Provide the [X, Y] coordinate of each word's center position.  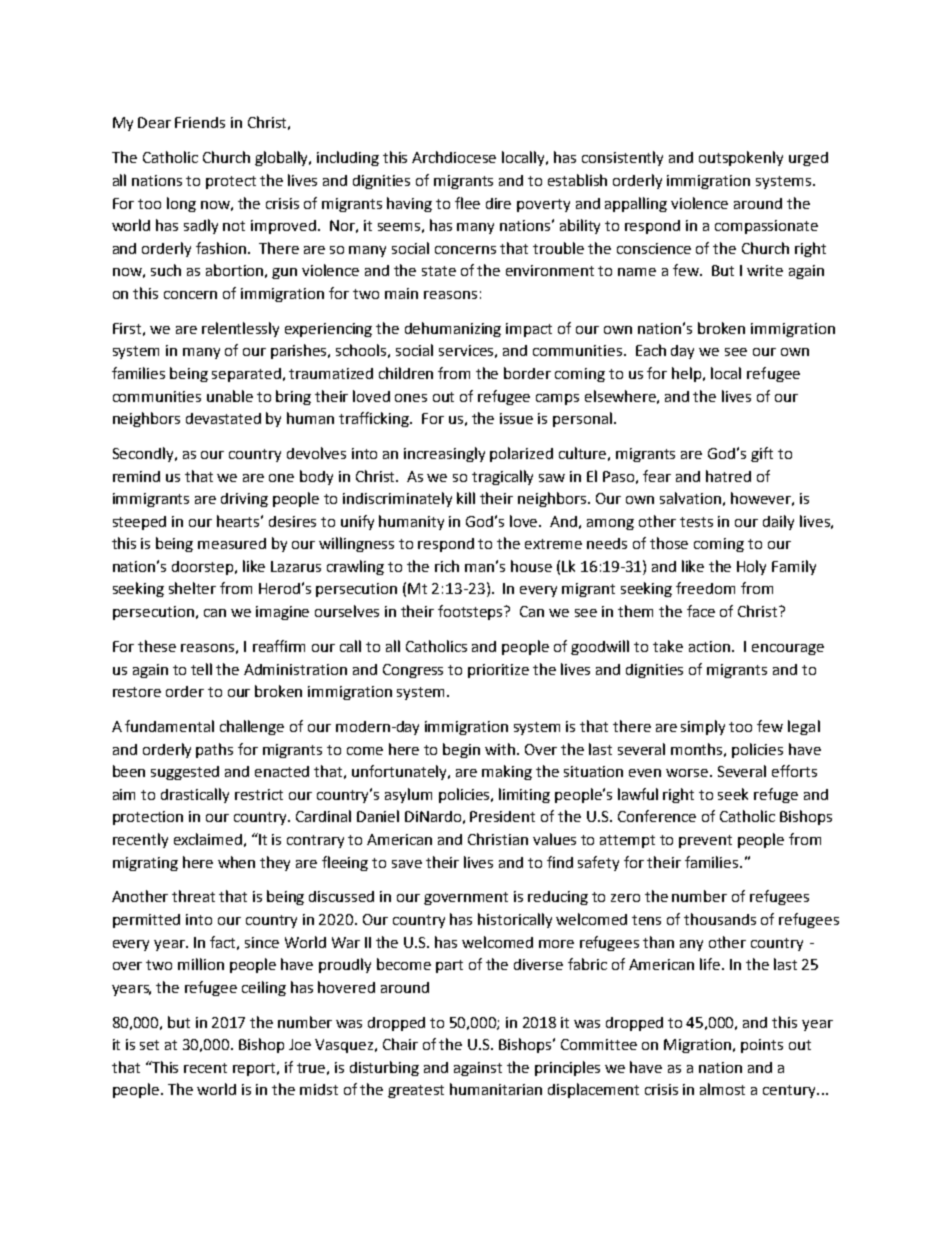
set [149, 1045]
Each [651, 350]
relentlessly [240, 329]
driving [244, 500]
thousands [720, 919]
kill [466, 498]
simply [703, 727]
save [407, 864]
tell [201, 669]
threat [193, 896]
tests [696, 522]
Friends [200, 122]
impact [529, 330]
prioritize [498, 671]
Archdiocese [454, 157]
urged [808, 159]
